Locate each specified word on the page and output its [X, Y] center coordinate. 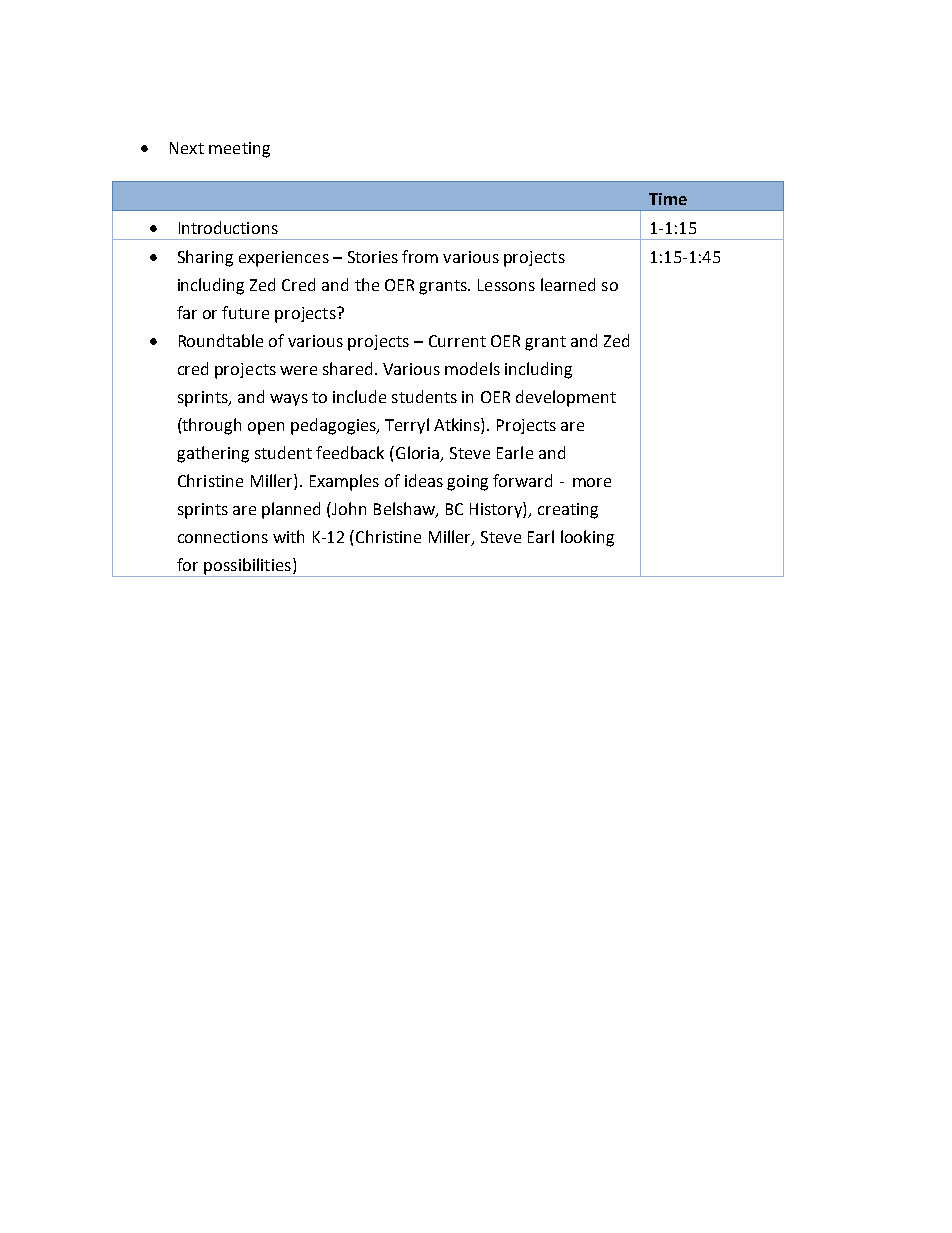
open [266, 428]
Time [668, 199]
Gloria [419, 454]
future [245, 312]
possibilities [247, 567]
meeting [239, 150]
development [566, 398]
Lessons [506, 285]
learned [568, 284]
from [420, 256]
